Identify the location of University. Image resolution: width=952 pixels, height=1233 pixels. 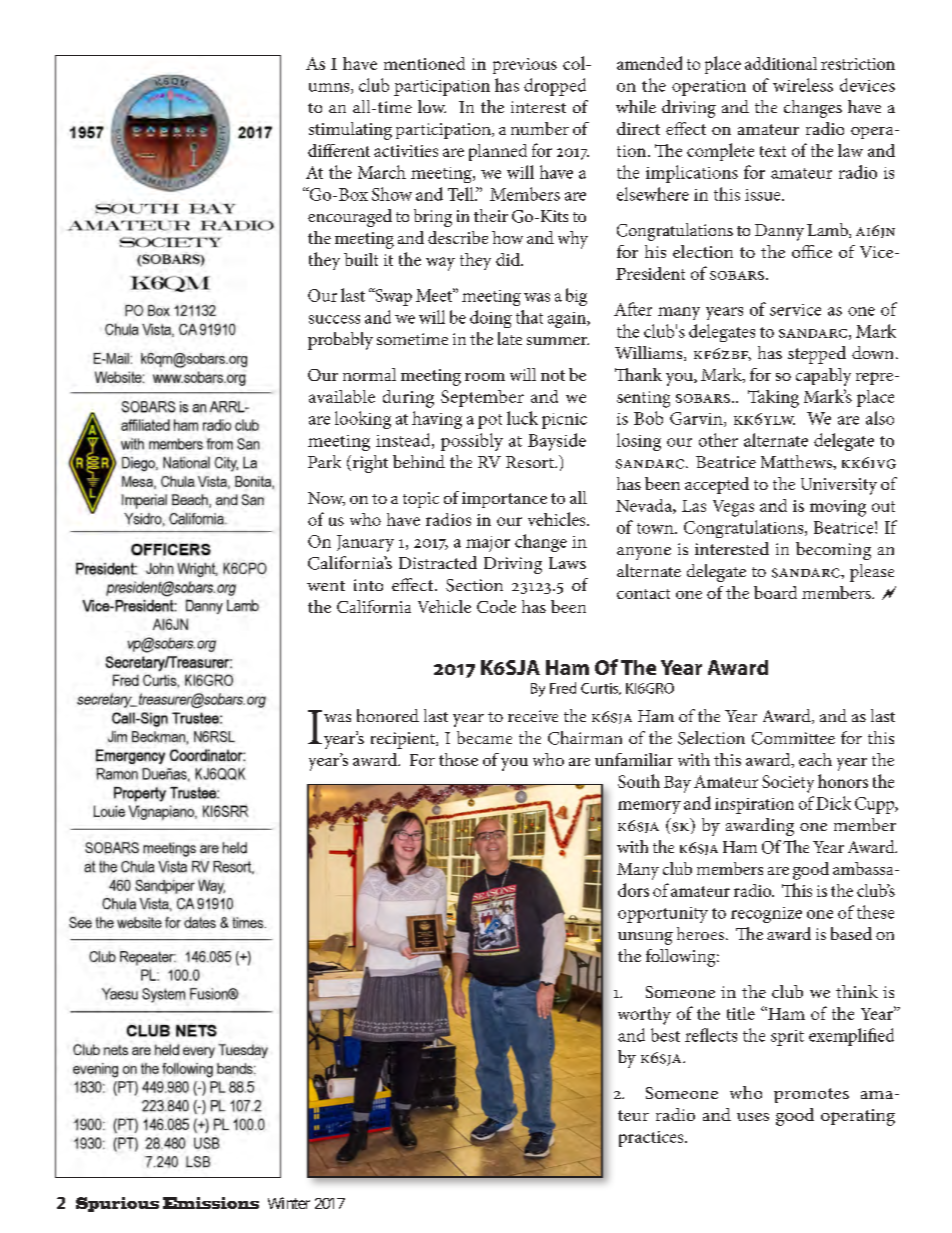
(839, 486).
